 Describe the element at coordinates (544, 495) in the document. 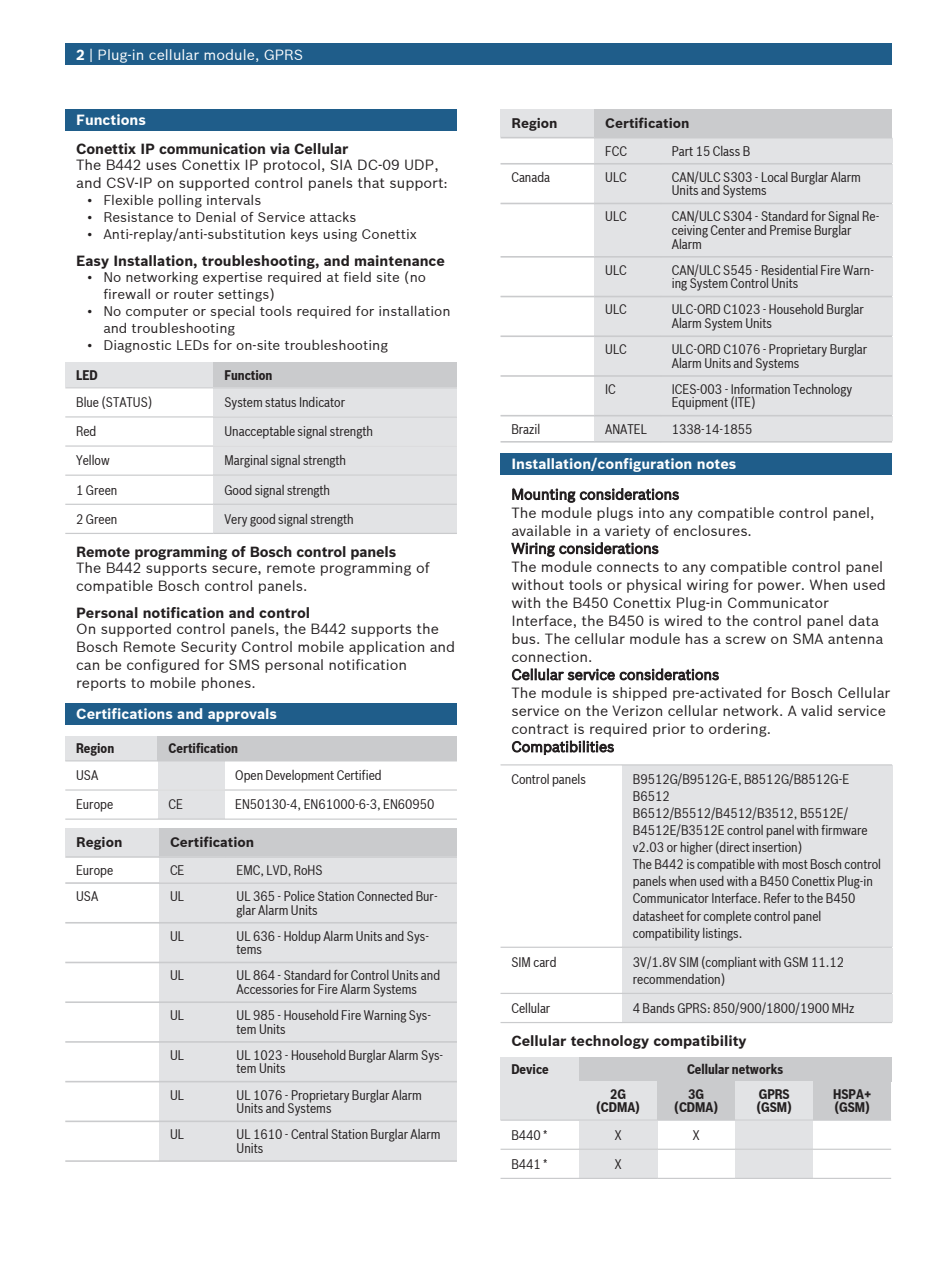

I see `Mounting` at that location.
